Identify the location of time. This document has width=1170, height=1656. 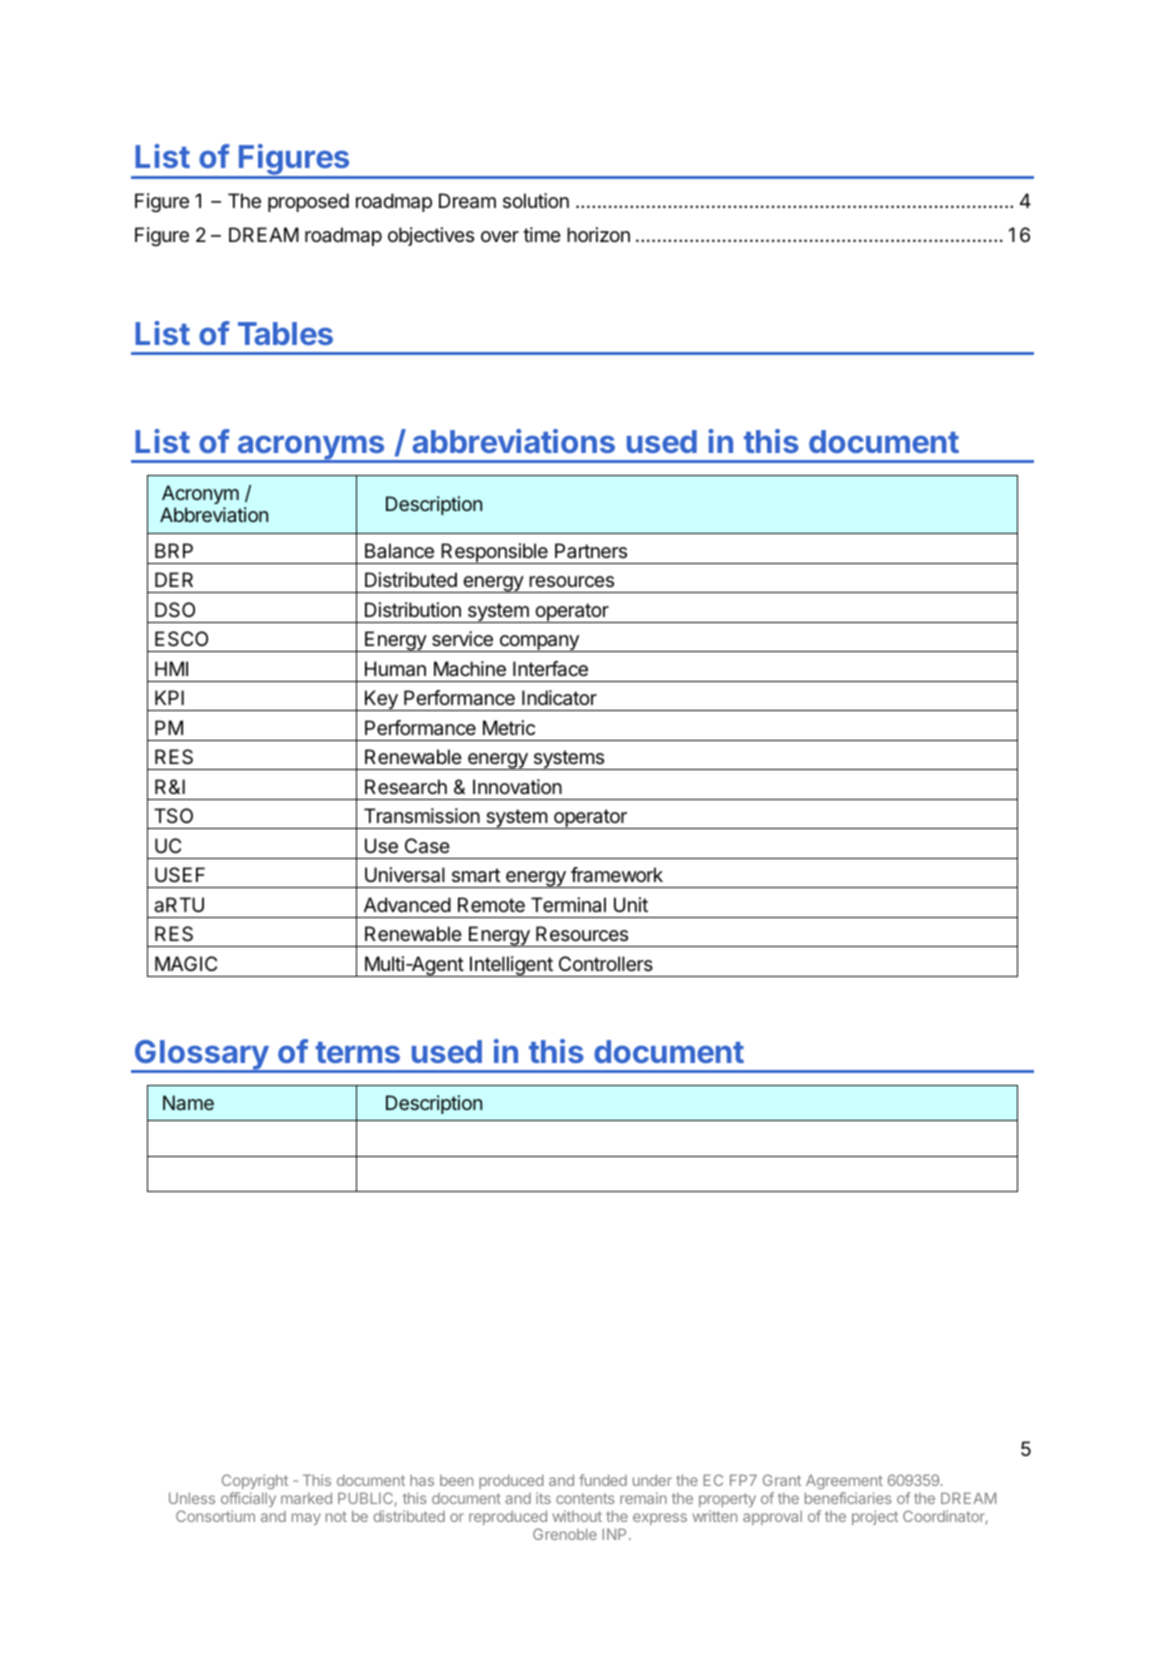
(542, 234).
